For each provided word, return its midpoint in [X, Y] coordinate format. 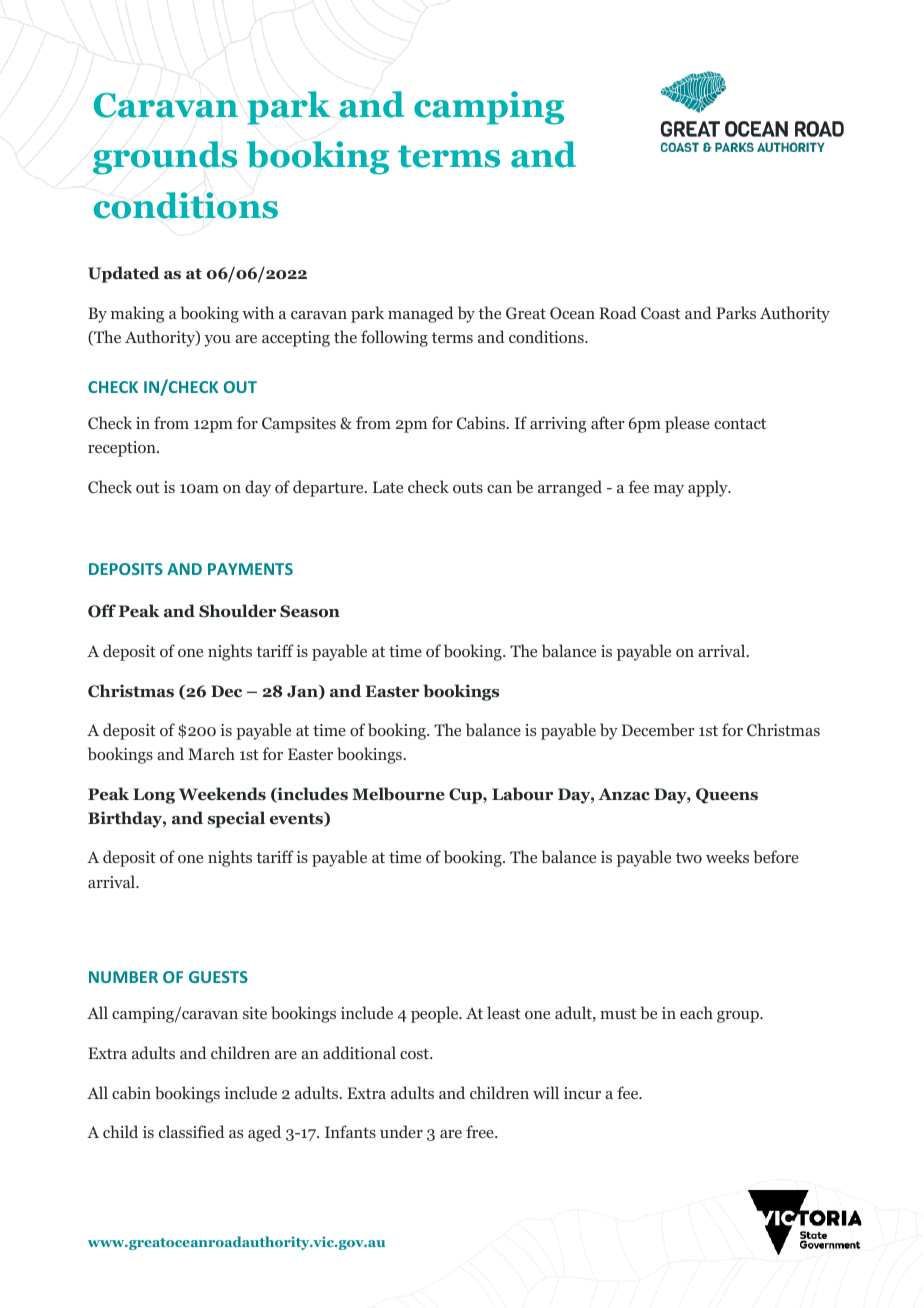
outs [468, 487]
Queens [727, 796]
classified [192, 1131]
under [401, 1131]
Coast [661, 313]
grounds [165, 158]
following [394, 338]
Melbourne [398, 794]
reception [123, 449]
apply [709, 488]
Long [154, 796]
